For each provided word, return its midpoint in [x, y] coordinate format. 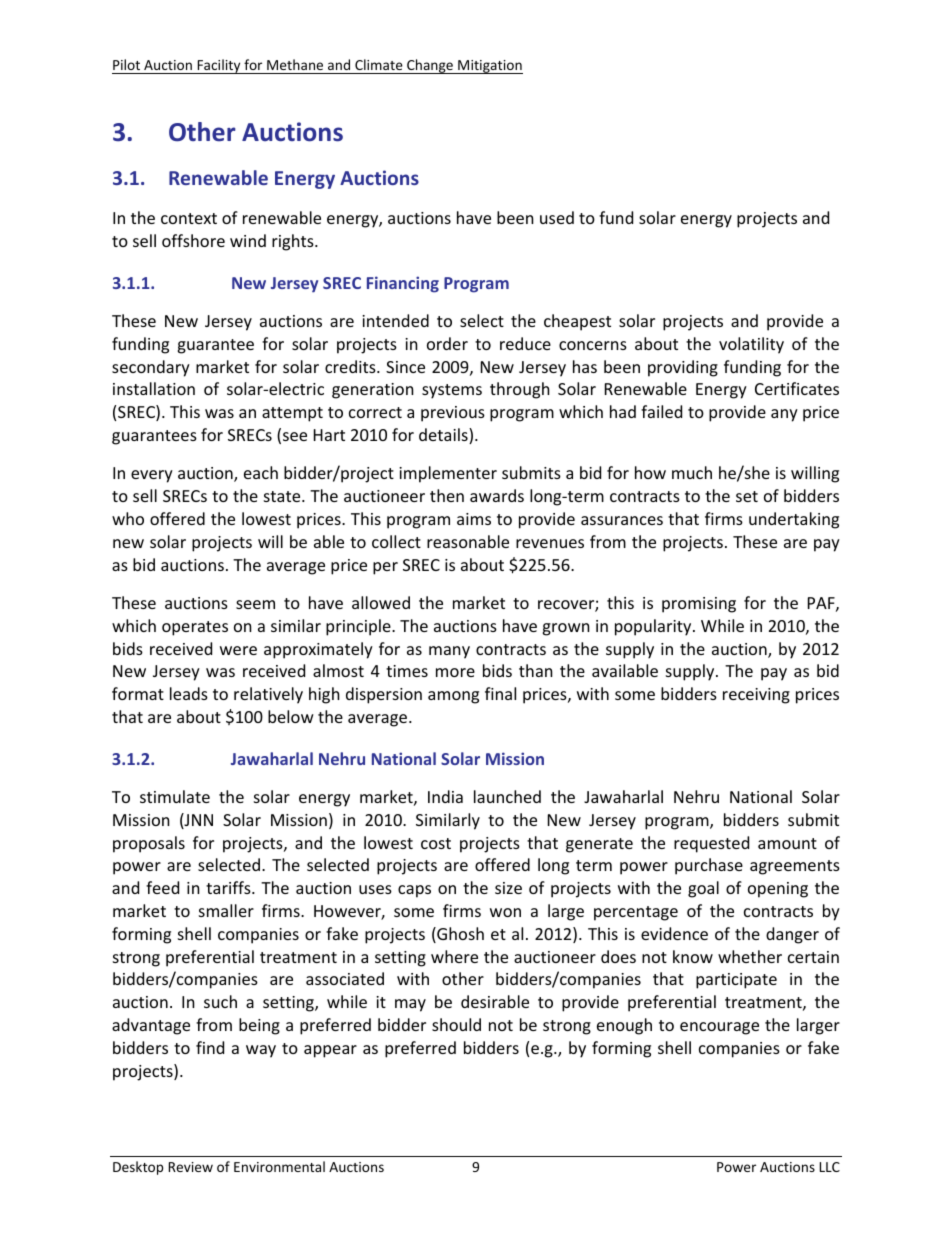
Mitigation [489, 67]
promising [699, 605]
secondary [151, 368]
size [508, 888]
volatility [751, 345]
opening [778, 890]
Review [191, 1167]
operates [195, 628]
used [557, 217]
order [447, 343]
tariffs [229, 887]
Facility [219, 66]
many [449, 652]
